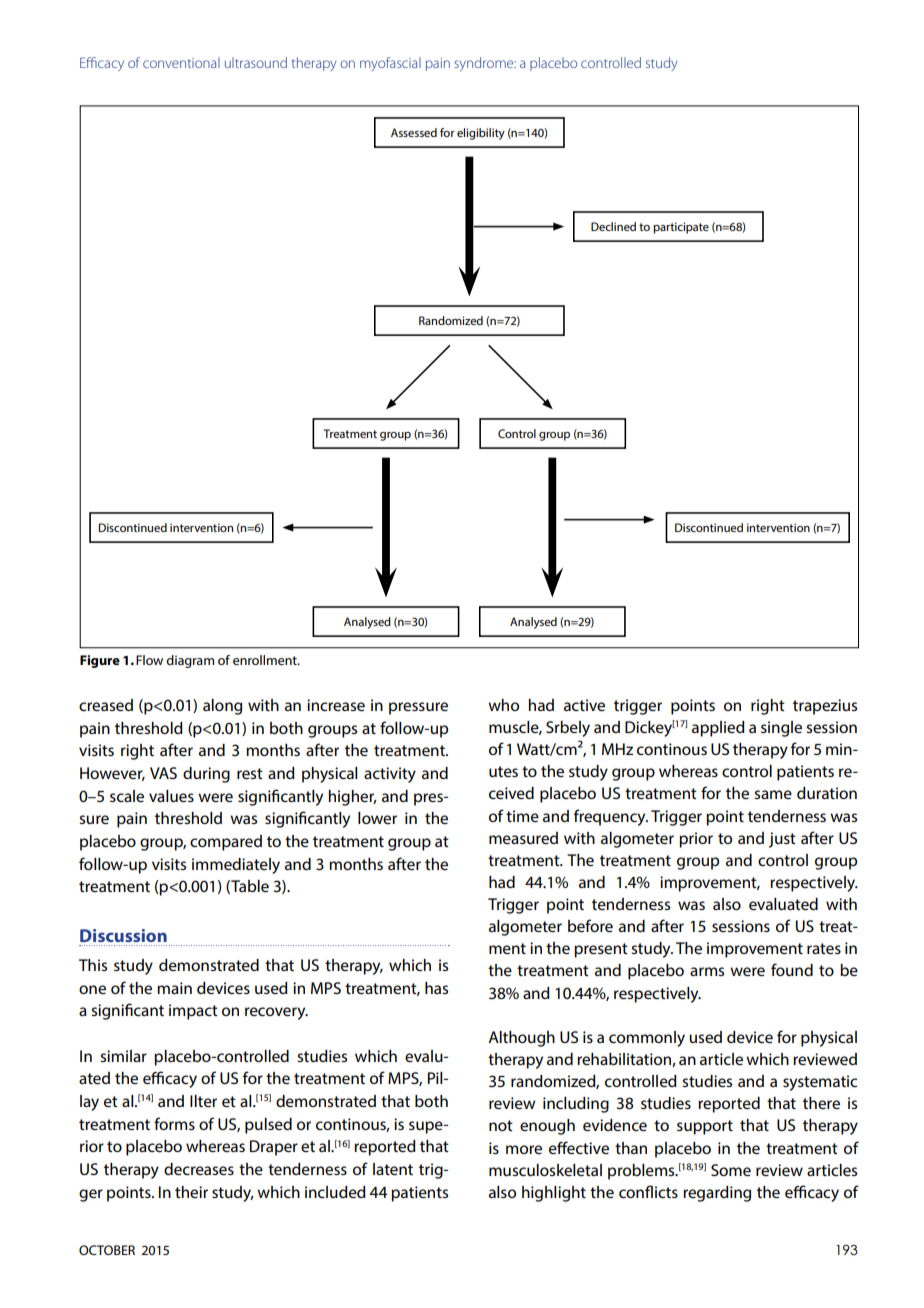  Describe the element at coordinates (707, 971) in the image. I see `arms` at that location.
